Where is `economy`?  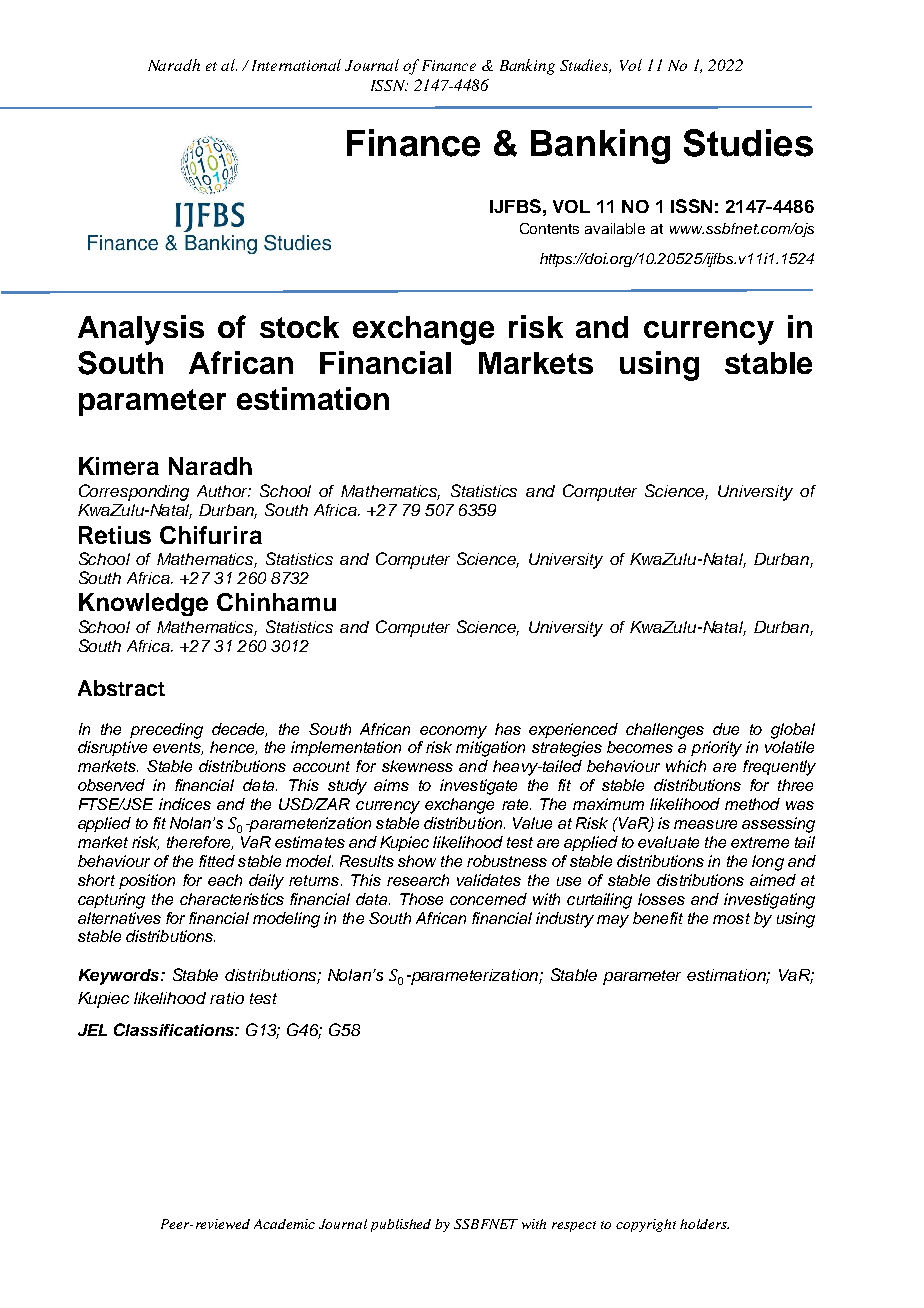 economy is located at coordinates (453, 732).
